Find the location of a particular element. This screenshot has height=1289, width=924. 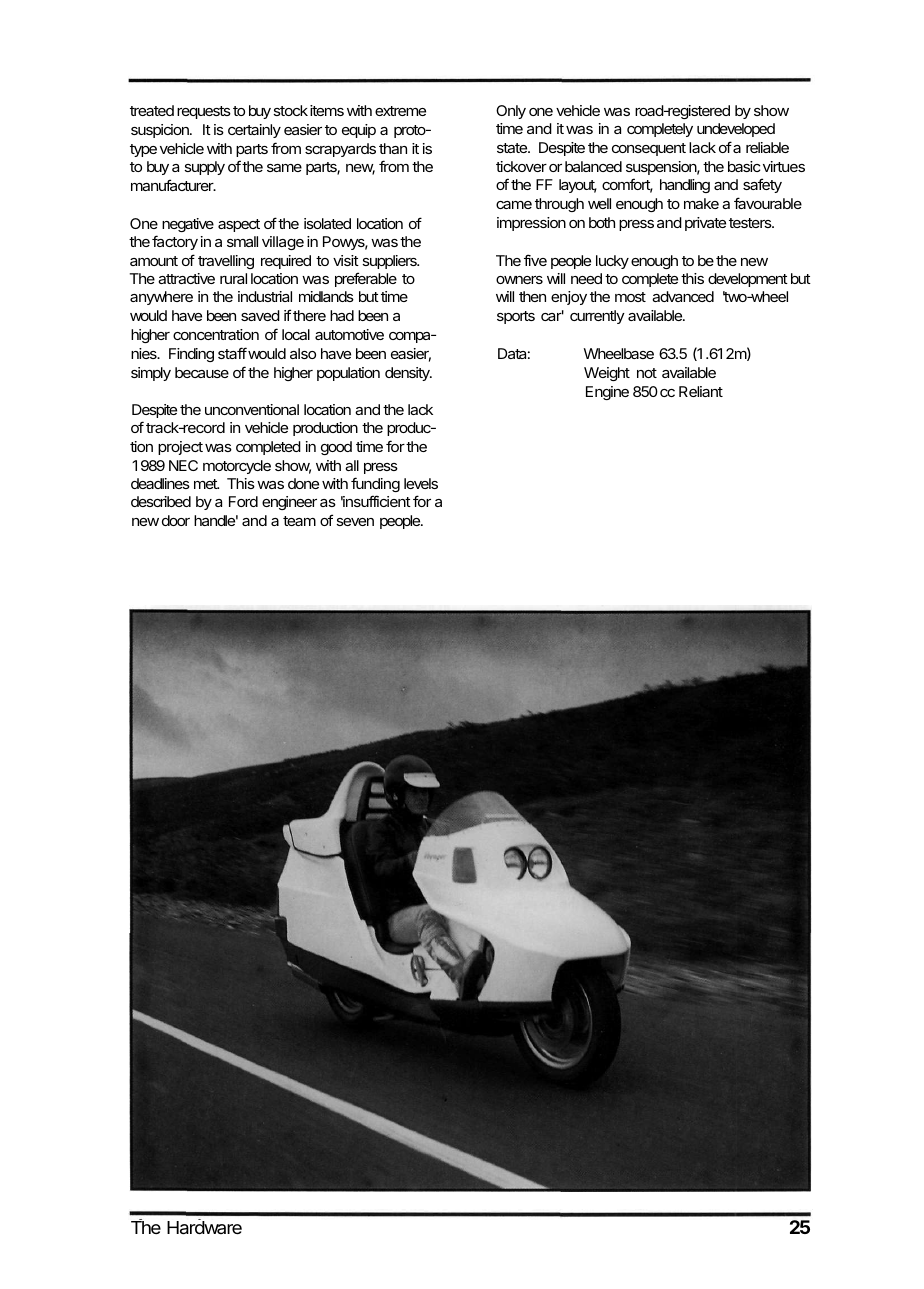

Ford is located at coordinates (243, 501).
